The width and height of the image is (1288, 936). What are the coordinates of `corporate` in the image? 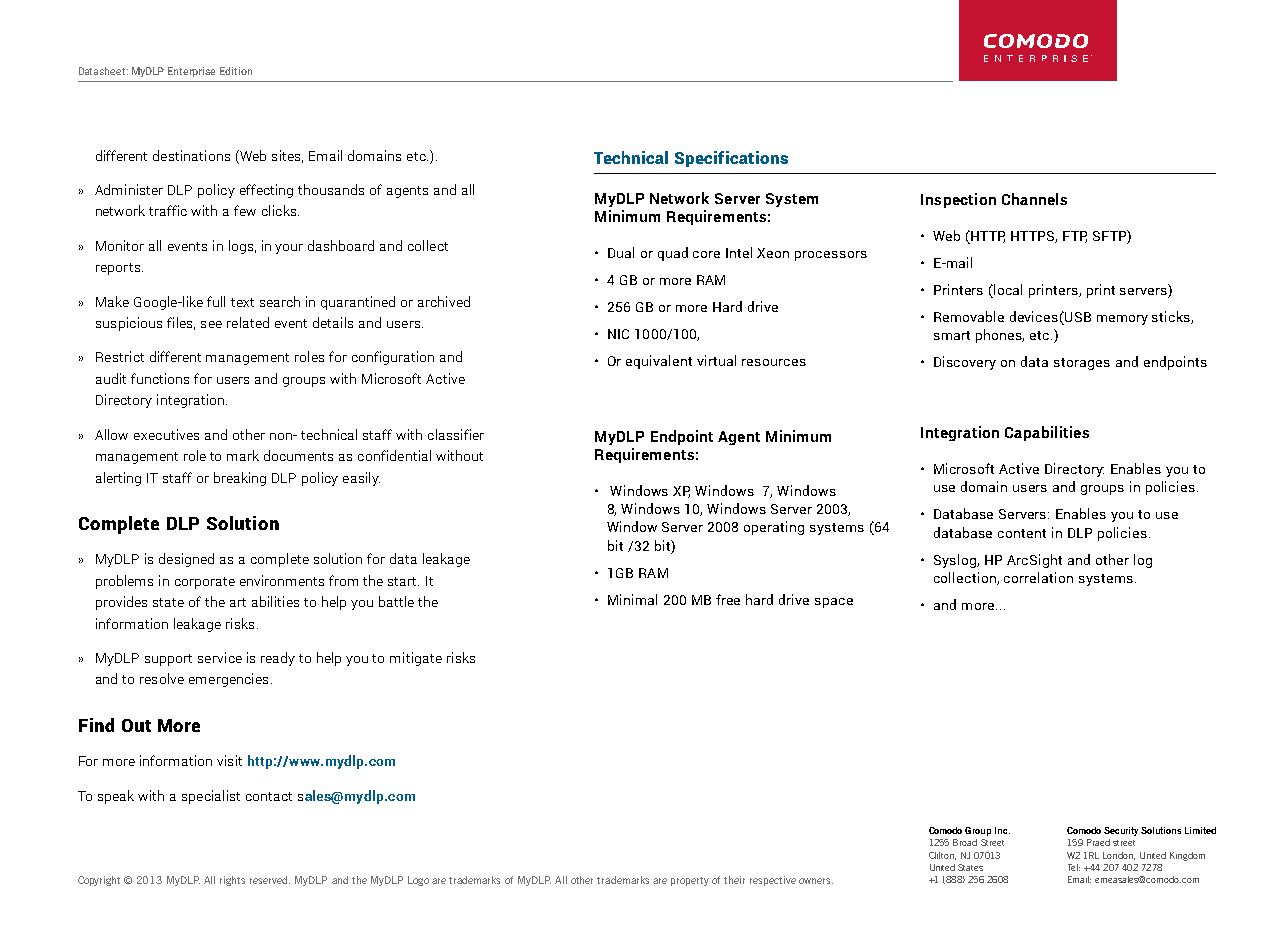 It's located at (205, 583).
